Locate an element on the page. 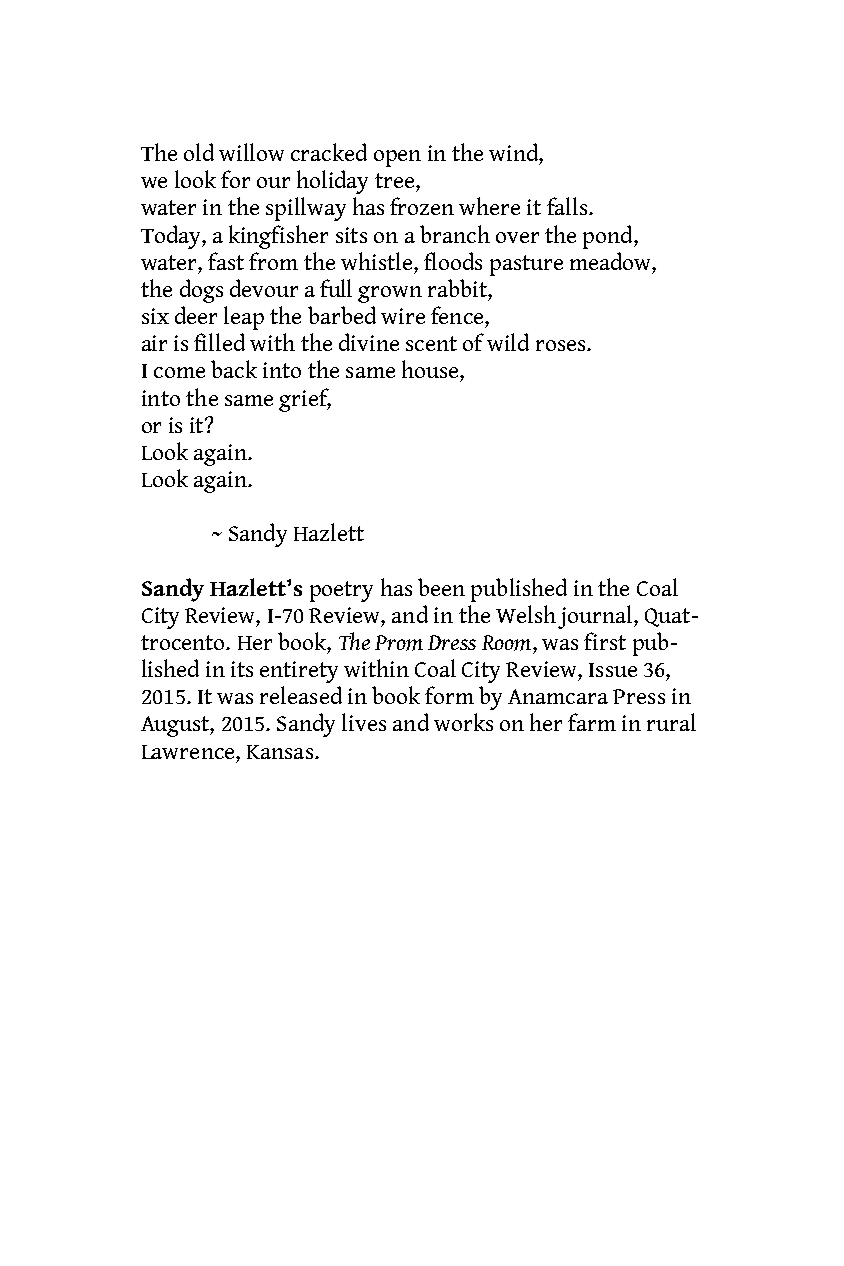 The width and height of the document is (844, 1266). been is located at coordinates (441, 587).
